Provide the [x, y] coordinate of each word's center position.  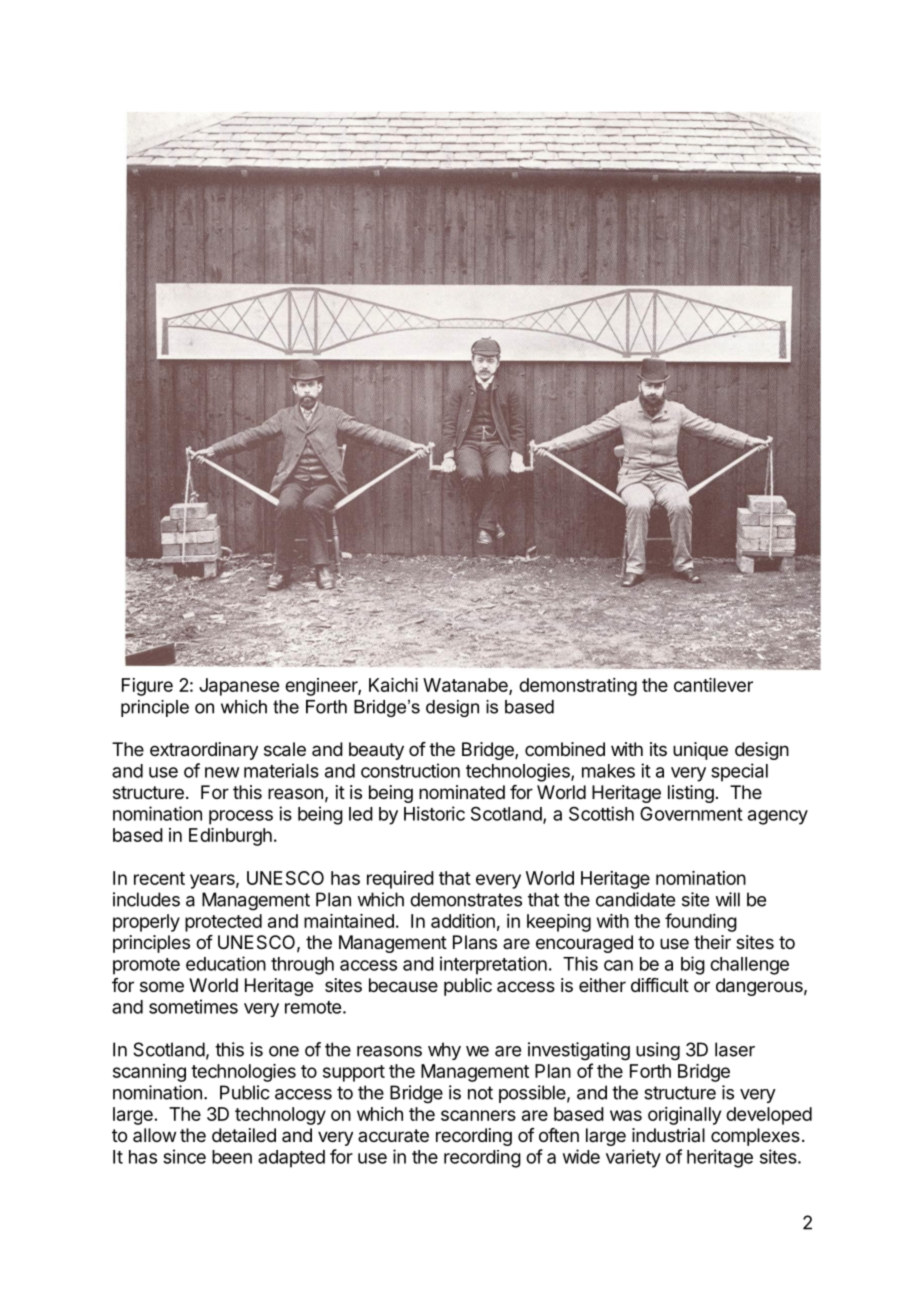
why [444, 1051]
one [284, 1051]
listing [691, 794]
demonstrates [466, 899]
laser [735, 1049]
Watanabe [466, 686]
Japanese [239, 687]
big [693, 965]
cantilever [713, 685]
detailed [244, 1135]
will [727, 899]
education [226, 963]
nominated [462, 792]
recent [159, 878]
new [222, 772]
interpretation [493, 965]
